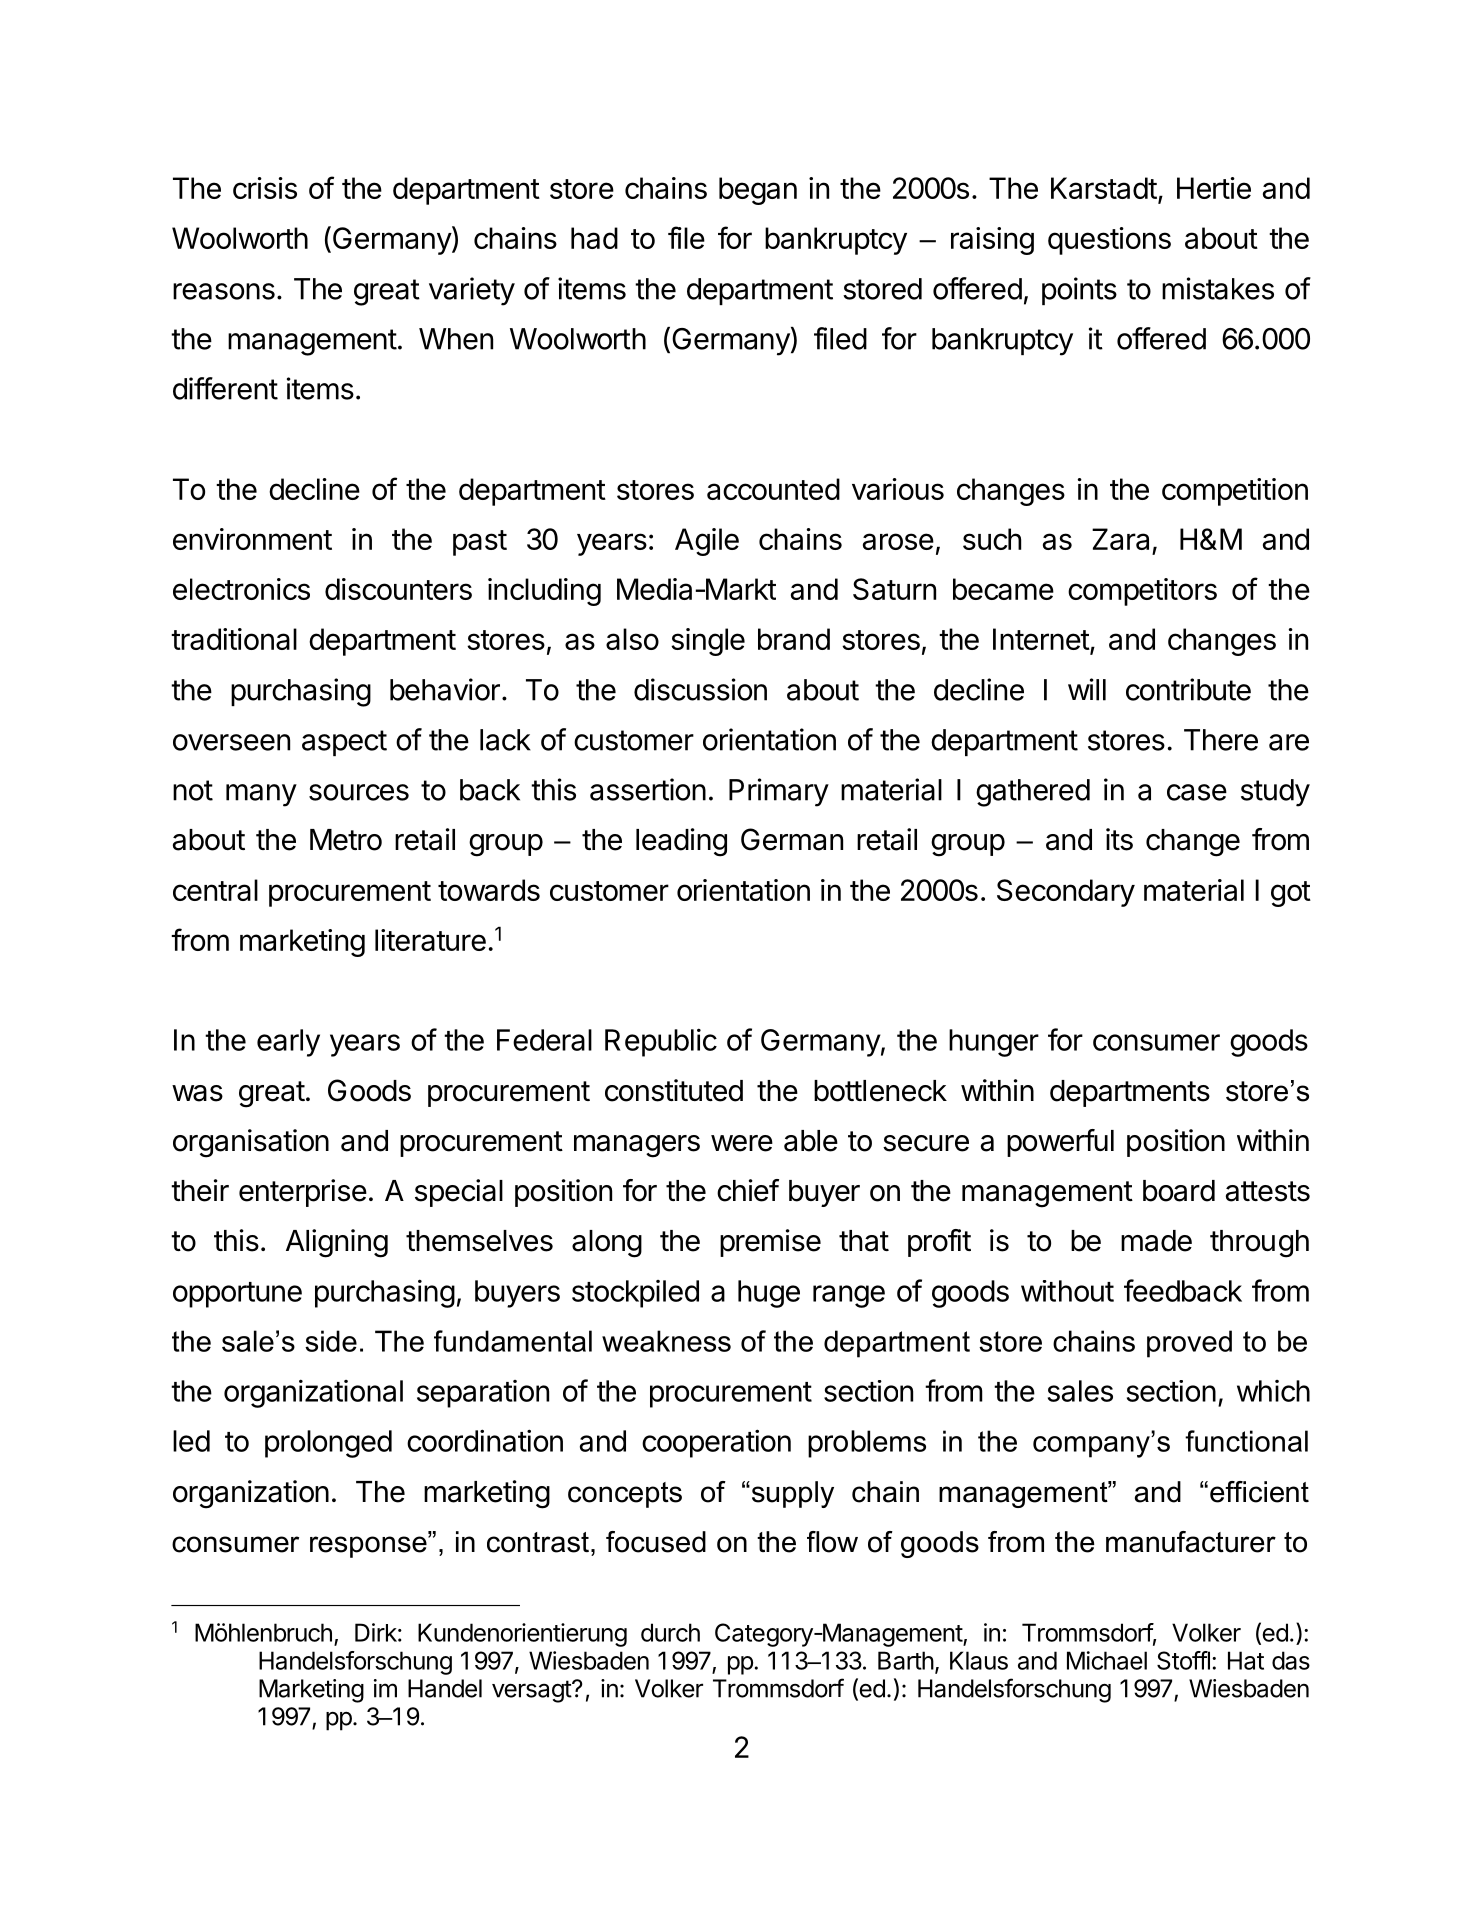  Describe the element at coordinates (265, 188) in the document. I see `crisis` at that location.
